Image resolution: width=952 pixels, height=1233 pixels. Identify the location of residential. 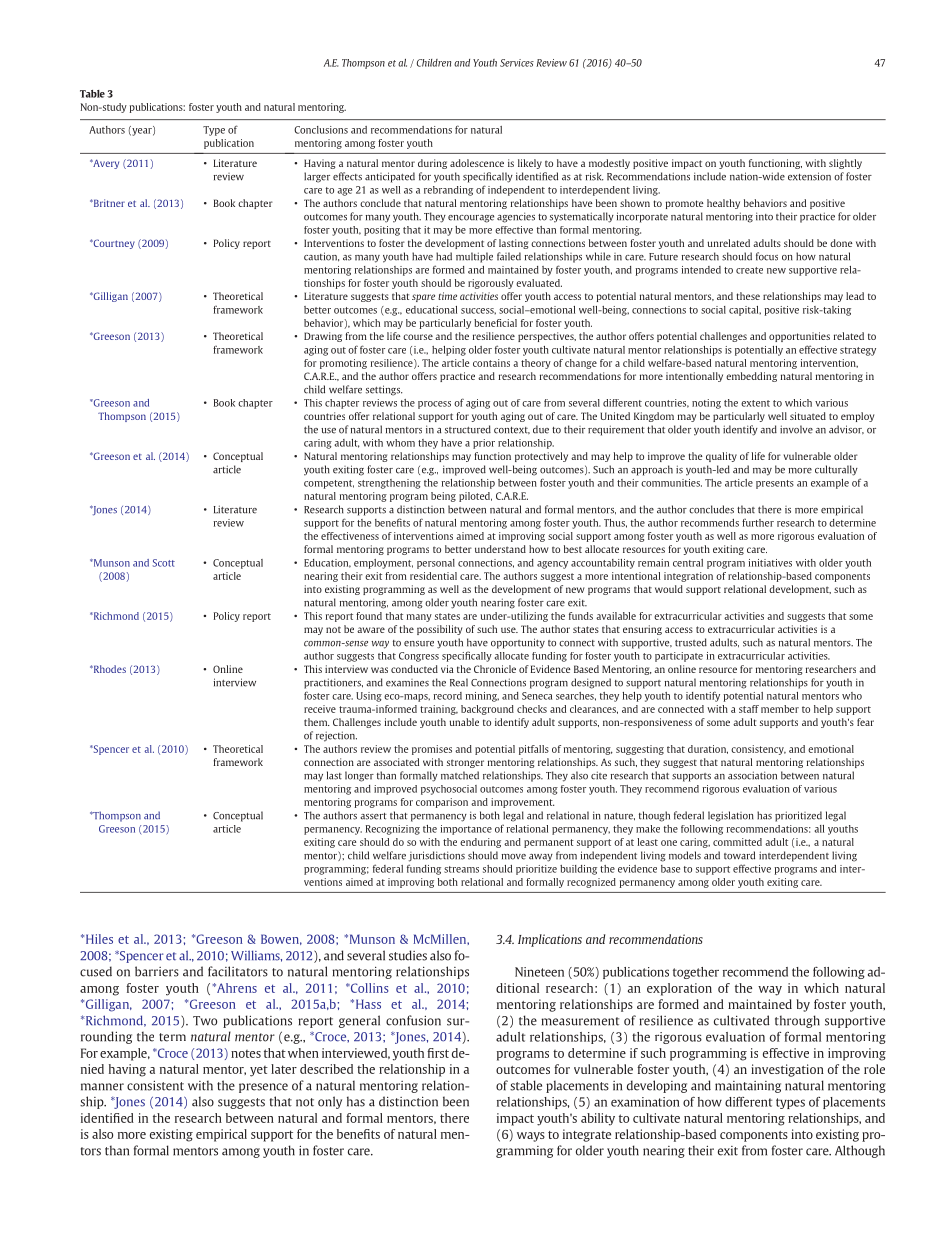
(433, 576).
